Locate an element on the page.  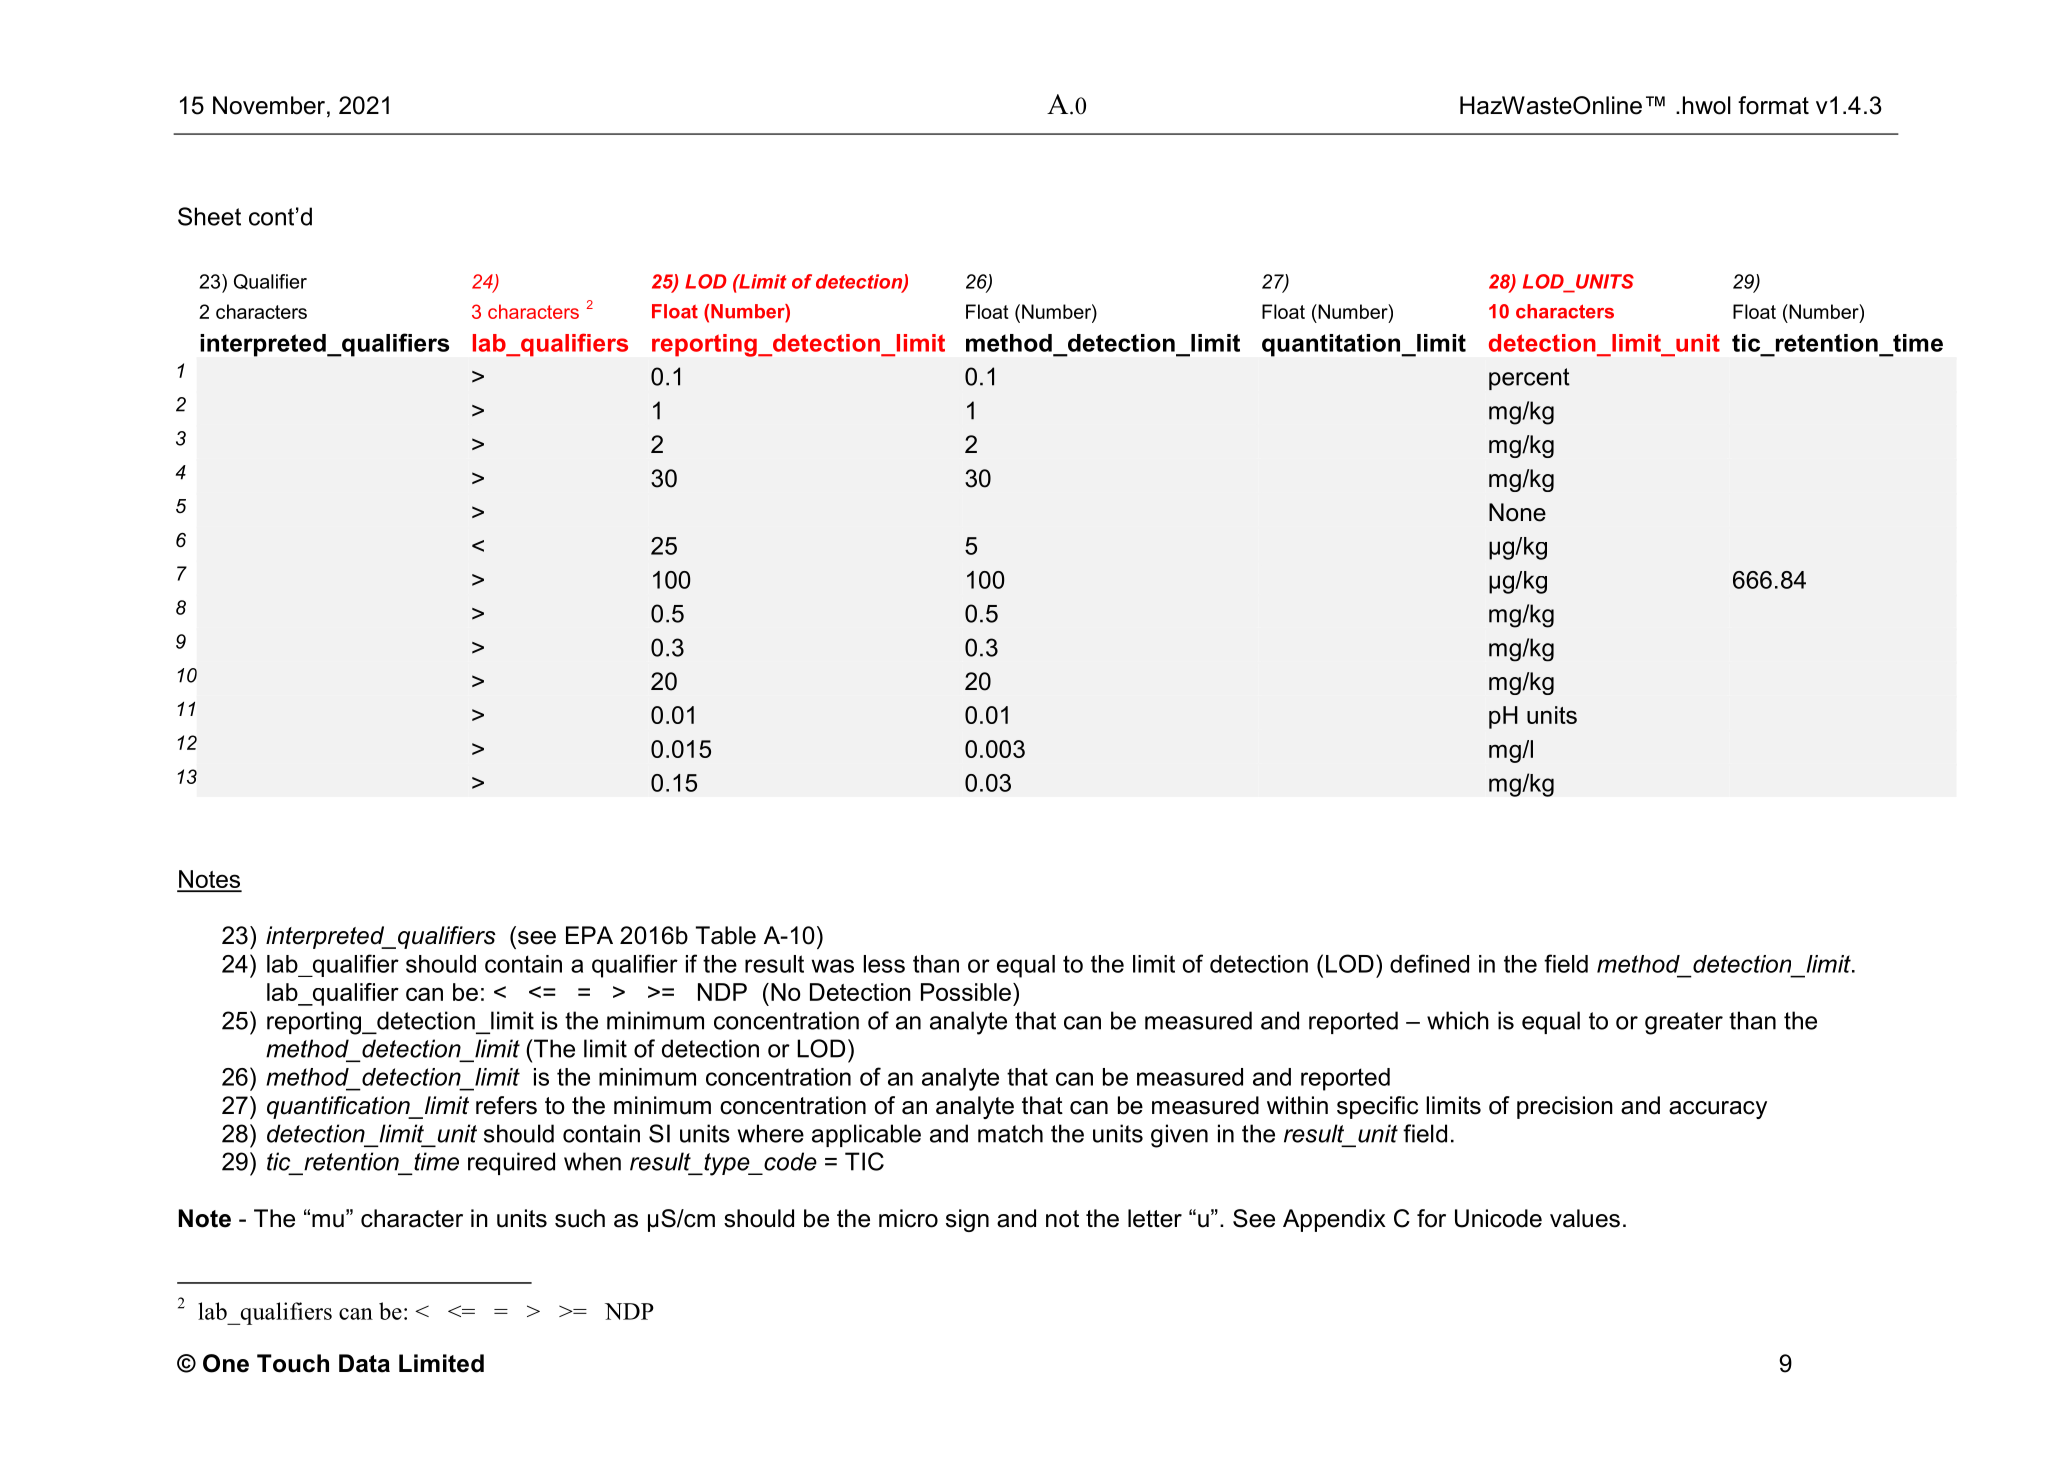
greater is located at coordinates (1684, 1023).
